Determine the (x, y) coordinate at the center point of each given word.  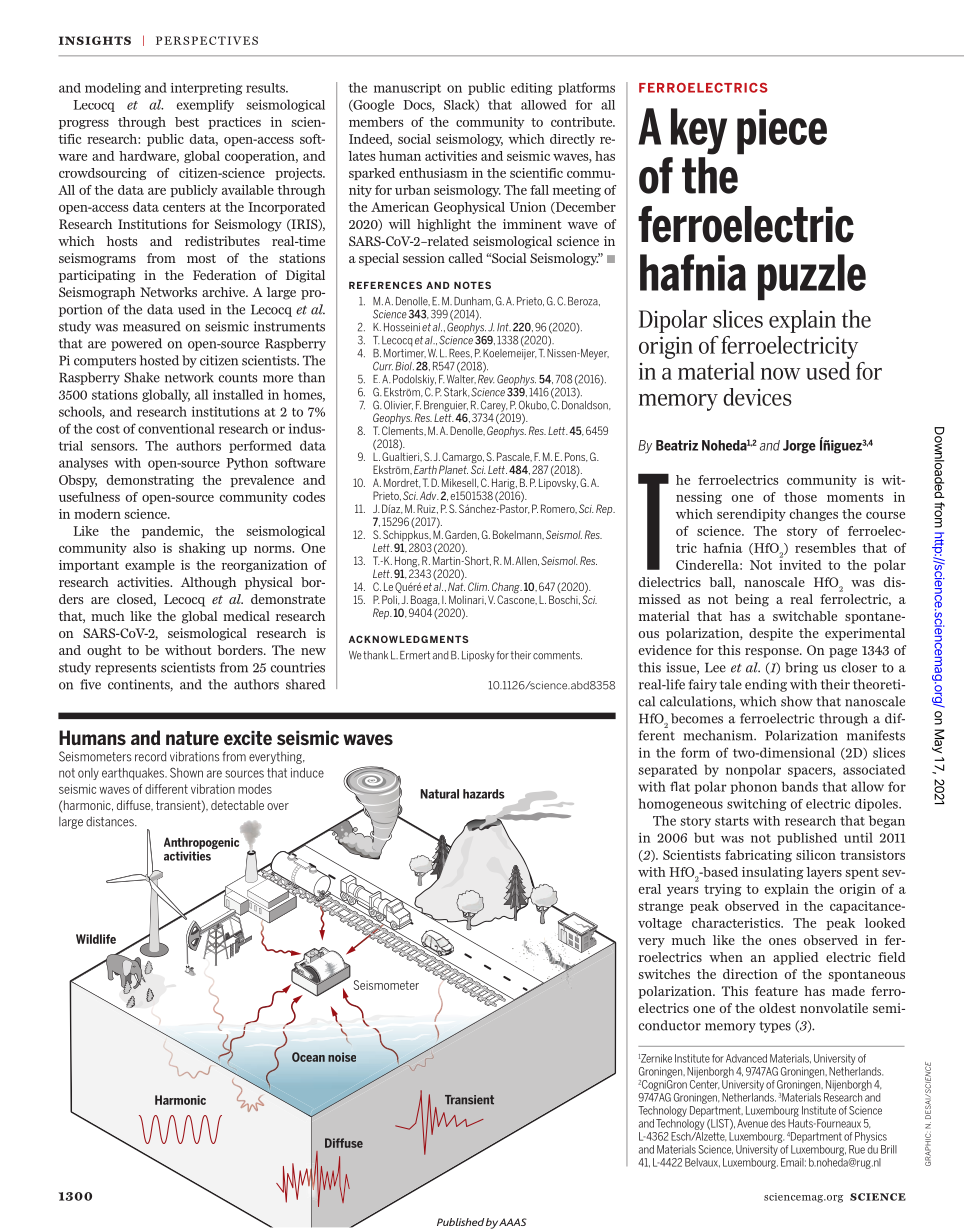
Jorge (799, 447)
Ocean (308, 1057)
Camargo (462, 459)
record (150, 756)
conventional (176, 428)
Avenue (752, 1123)
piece (782, 132)
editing (532, 89)
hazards (484, 794)
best (187, 122)
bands (800, 786)
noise (342, 1057)
